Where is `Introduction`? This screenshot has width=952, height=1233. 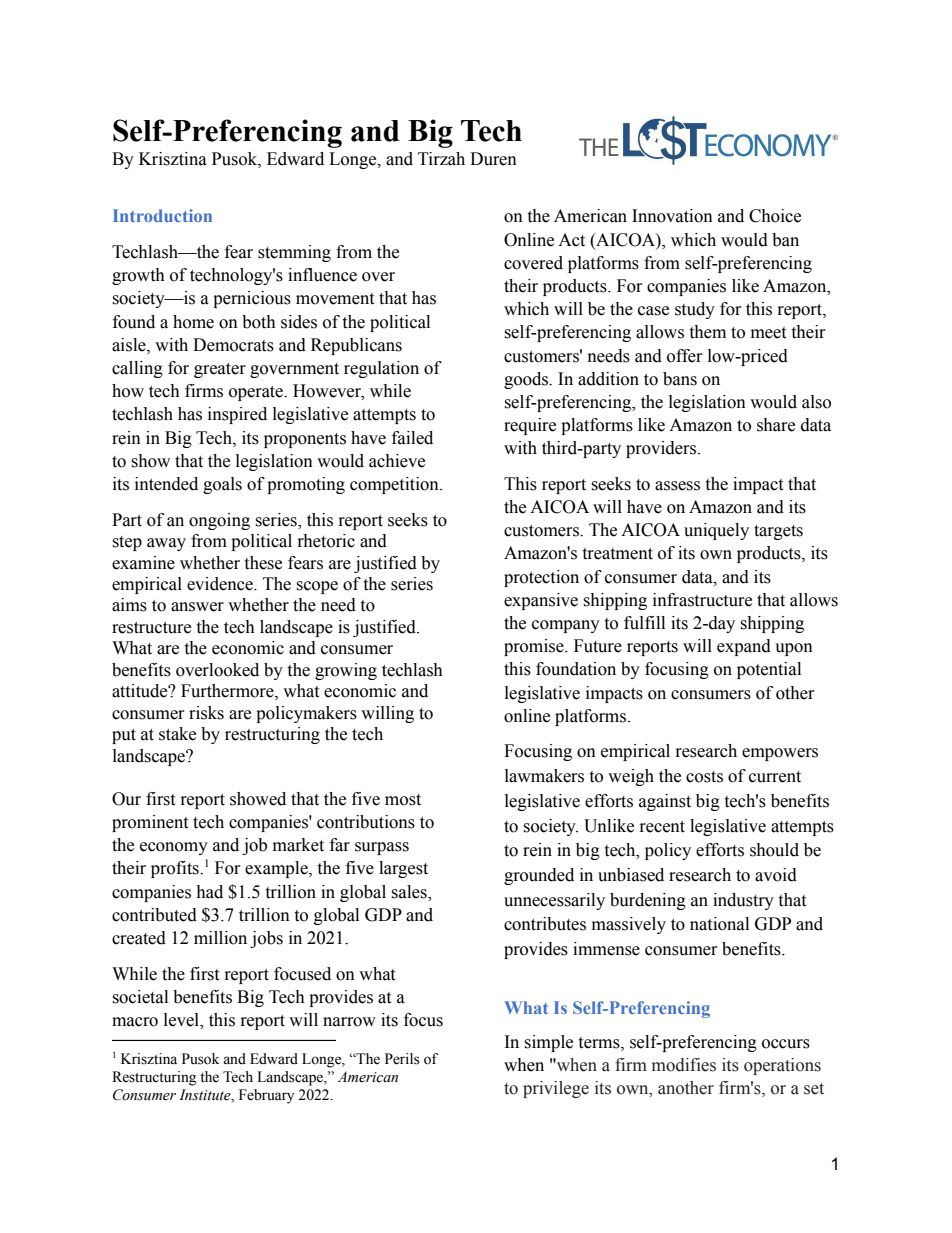
Introduction is located at coordinates (162, 215).
